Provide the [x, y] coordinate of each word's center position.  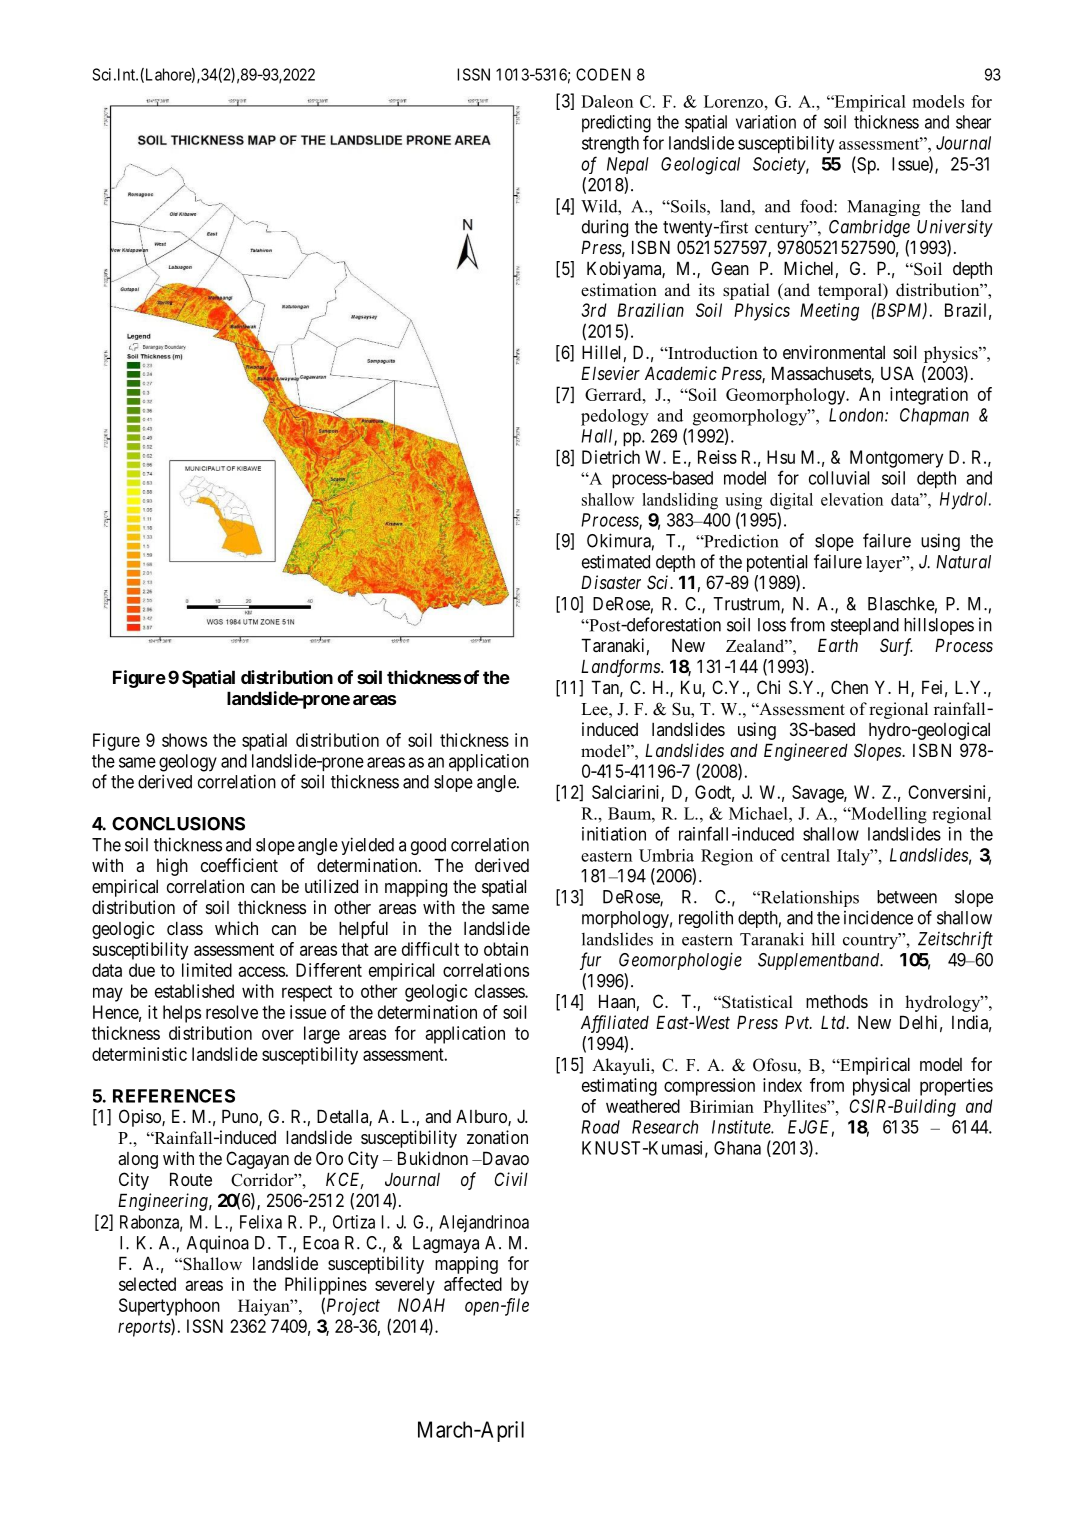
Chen [849, 687]
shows [184, 740]
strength [610, 145]
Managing [883, 207]
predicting [616, 124]
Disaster [611, 582]
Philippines [326, 1286]
